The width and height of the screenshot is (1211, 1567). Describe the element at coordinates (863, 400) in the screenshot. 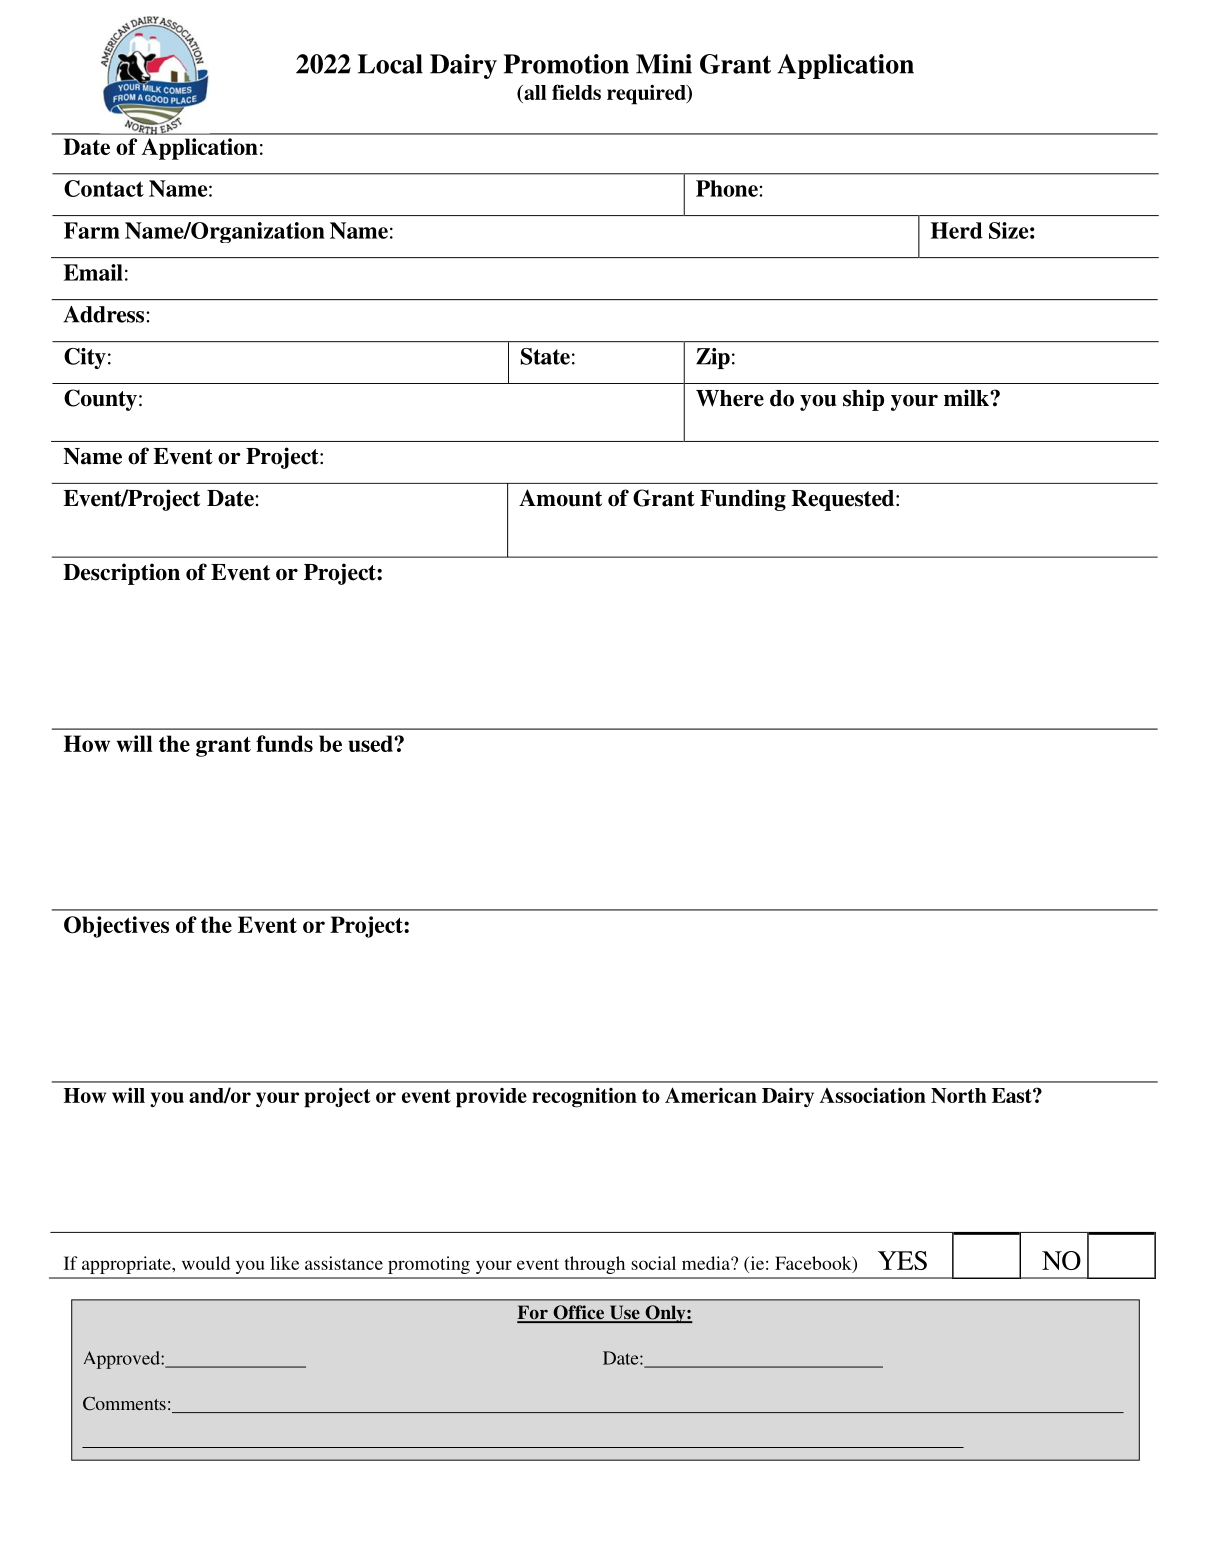

I see `ship` at that location.
